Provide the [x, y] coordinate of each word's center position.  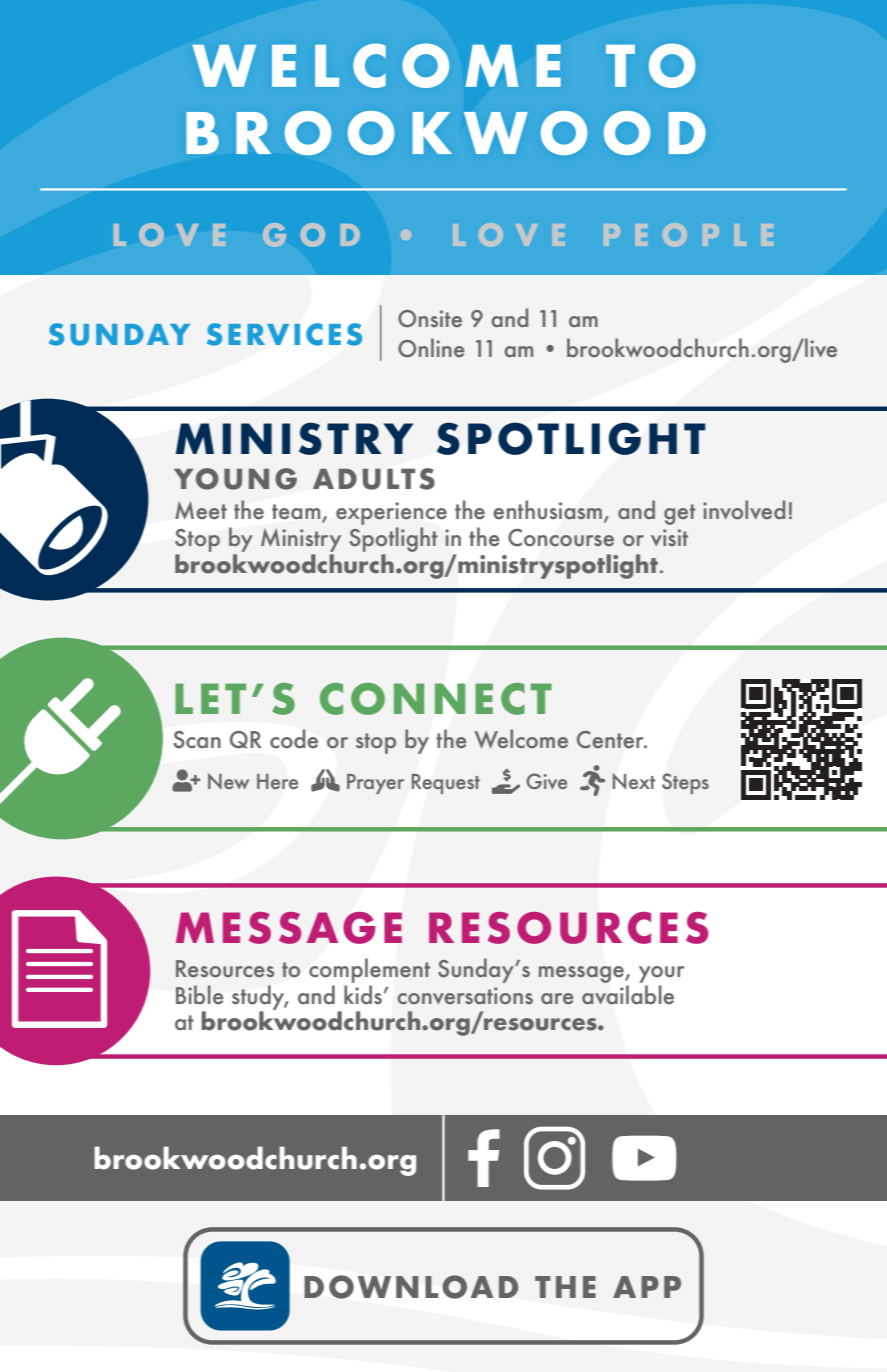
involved [744, 509]
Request [446, 784]
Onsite [430, 318]
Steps [685, 783]
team [297, 513]
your [661, 974]
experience [391, 515]
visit [669, 537]
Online [431, 347]
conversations [465, 995]
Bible [199, 994]
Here [277, 781]
